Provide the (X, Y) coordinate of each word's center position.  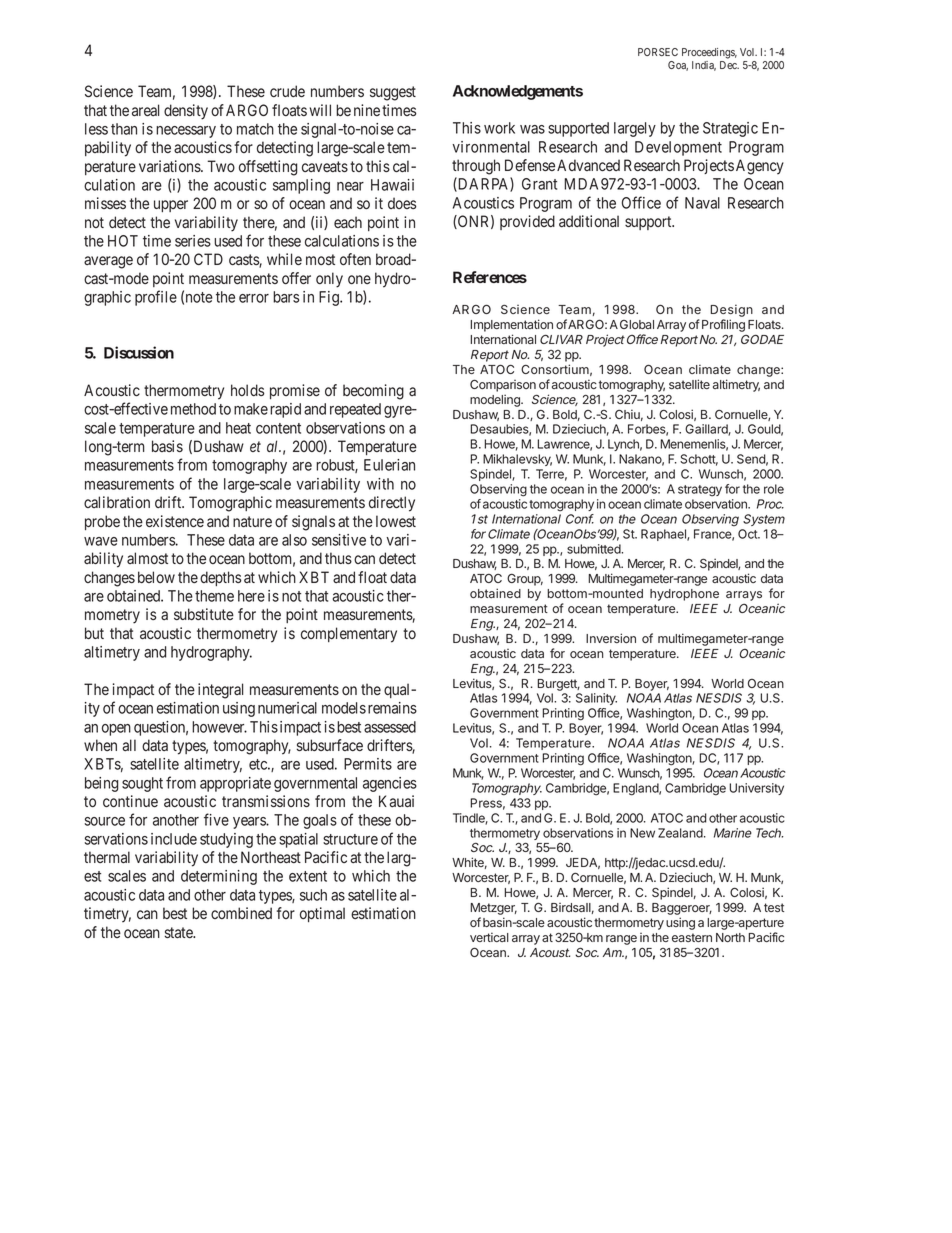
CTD (208, 259)
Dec (729, 65)
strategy (700, 491)
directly (392, 504)
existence (175, 521)
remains (392, 708)
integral (220, 691)
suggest (393, 93)
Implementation (512, 325)
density (186, 112)
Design (732, 312)
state (179, 933)
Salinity (596, 699)
